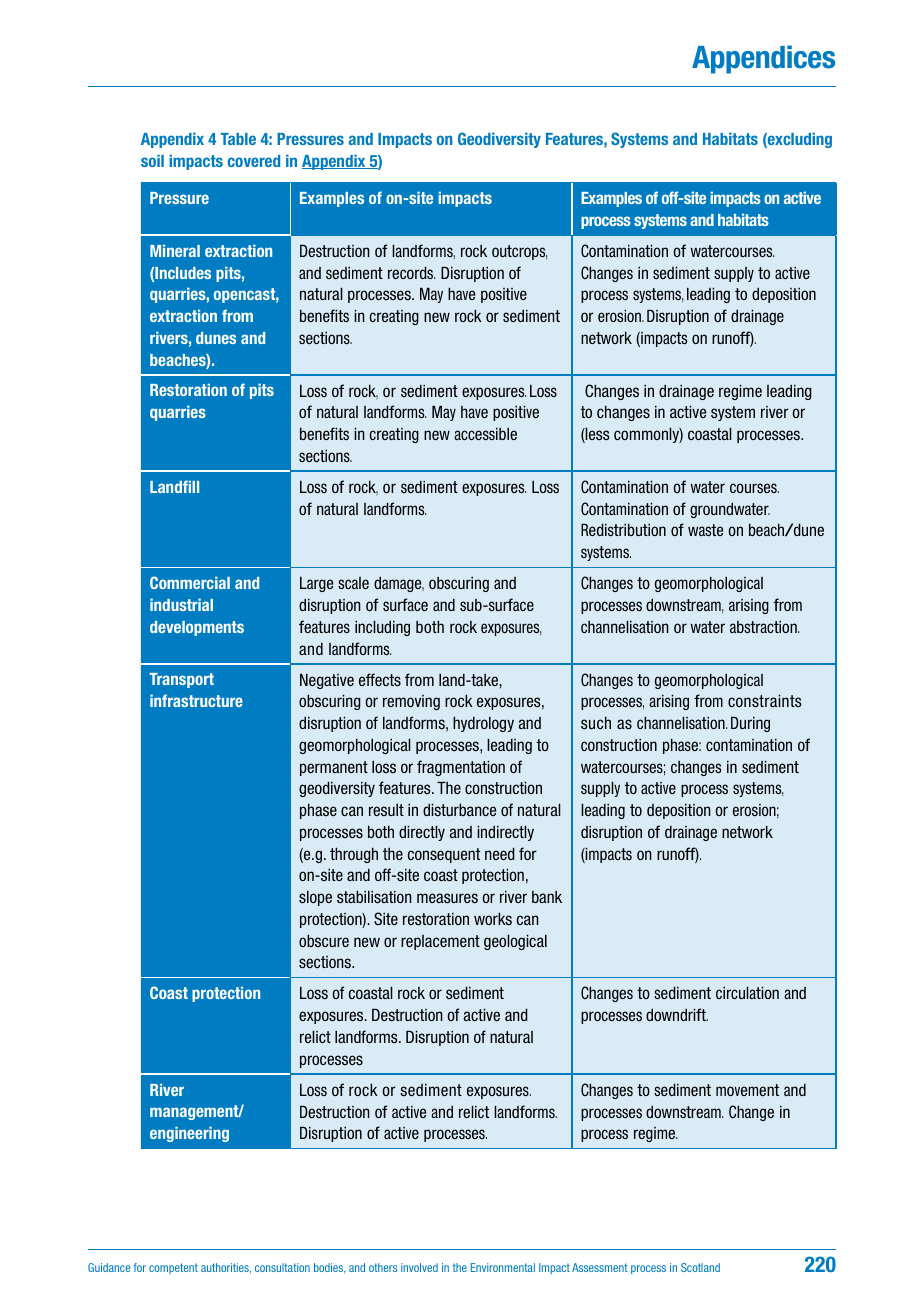 The width and height of the screenshot is (924, 1308). Describe the element at coordinates (519, 252) in the screenshot. I see `outcrops` at that location.
